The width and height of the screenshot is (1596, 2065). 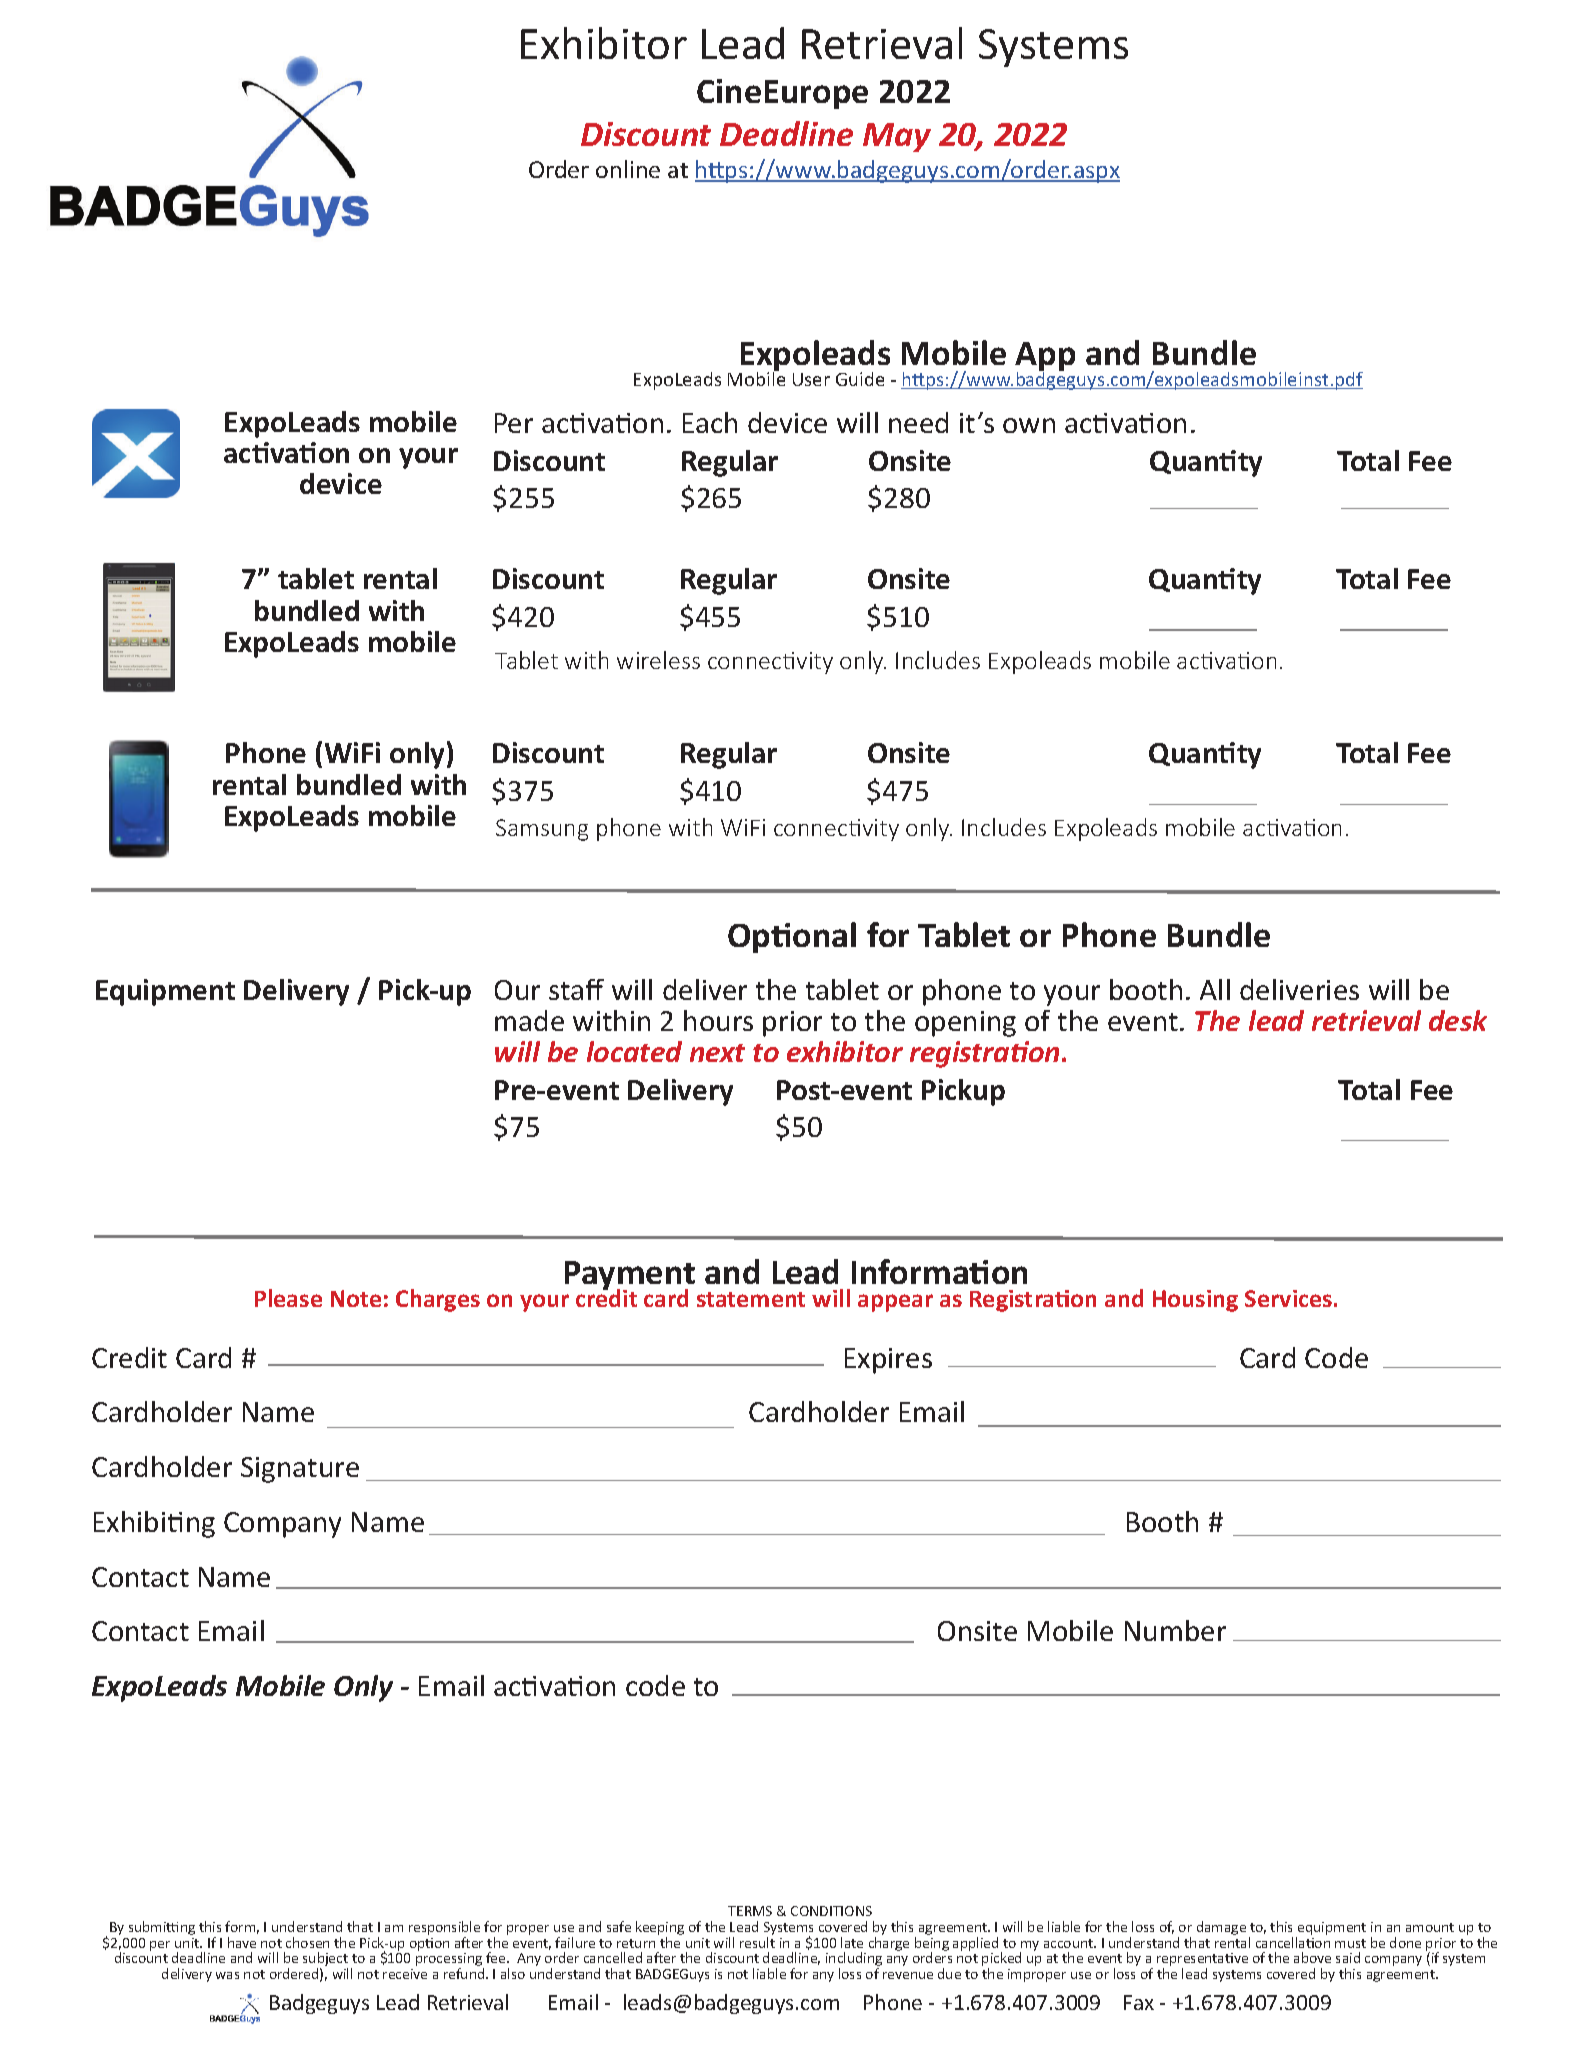 What do you see at coordinates (717, 1053) in the screenshot?
I see `next` at bounding box center [717, 1053].
